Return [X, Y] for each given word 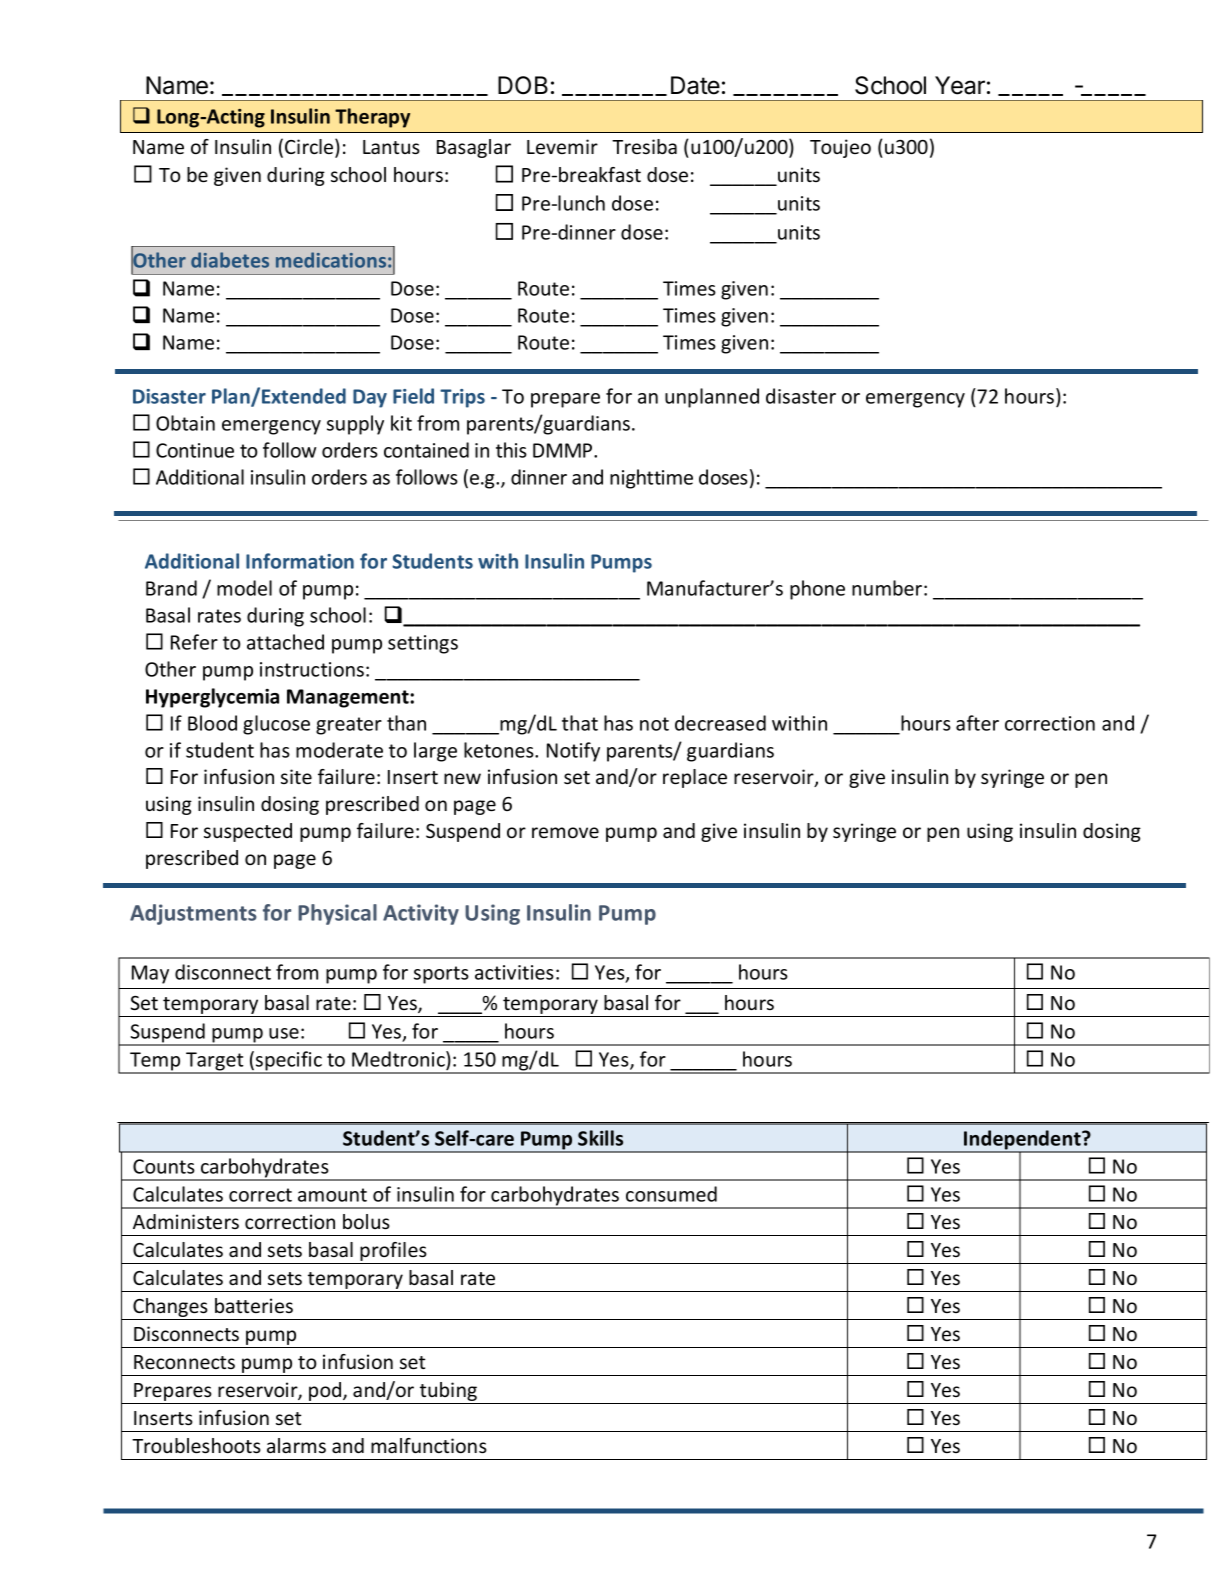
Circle [310, 147]
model [244, 588]
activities [514, 972]
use [284, 1033]
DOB [523, 85]
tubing [448, 1393]
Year [960, 85]
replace [695, 778]
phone [817, 590]
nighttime [651, 479]
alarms [296, 1445]
